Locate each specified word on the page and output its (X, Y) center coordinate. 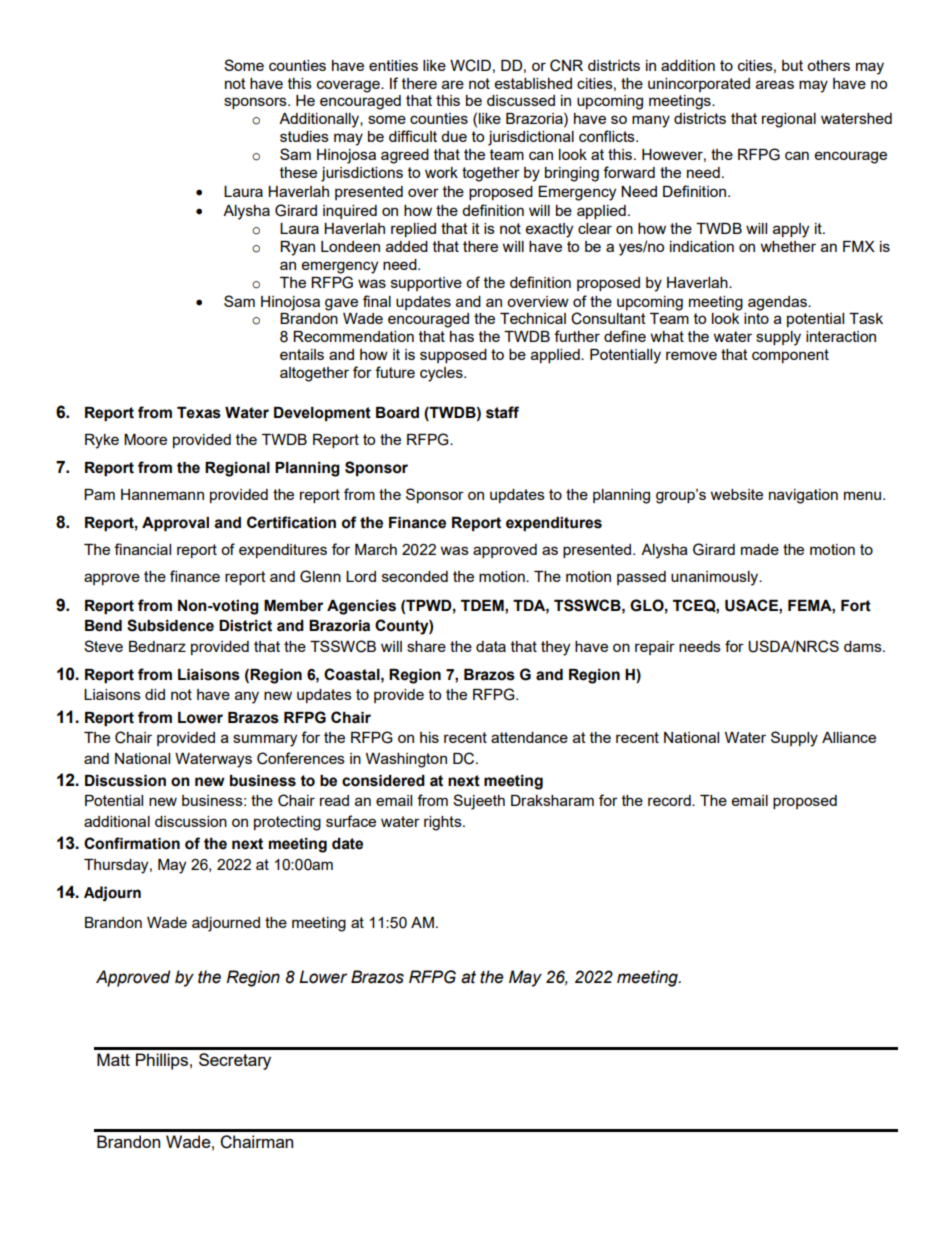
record (670, 800)
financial (142, 549)
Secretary (235, 1061)
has (462, 336)
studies (304, 136)
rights (444, 823)
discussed (521, 100)
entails (302, 354)
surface (351, 821)
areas (775, 84)
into (756, 318)
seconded (415, 576)
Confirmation (132, 843)
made (760, 549)
